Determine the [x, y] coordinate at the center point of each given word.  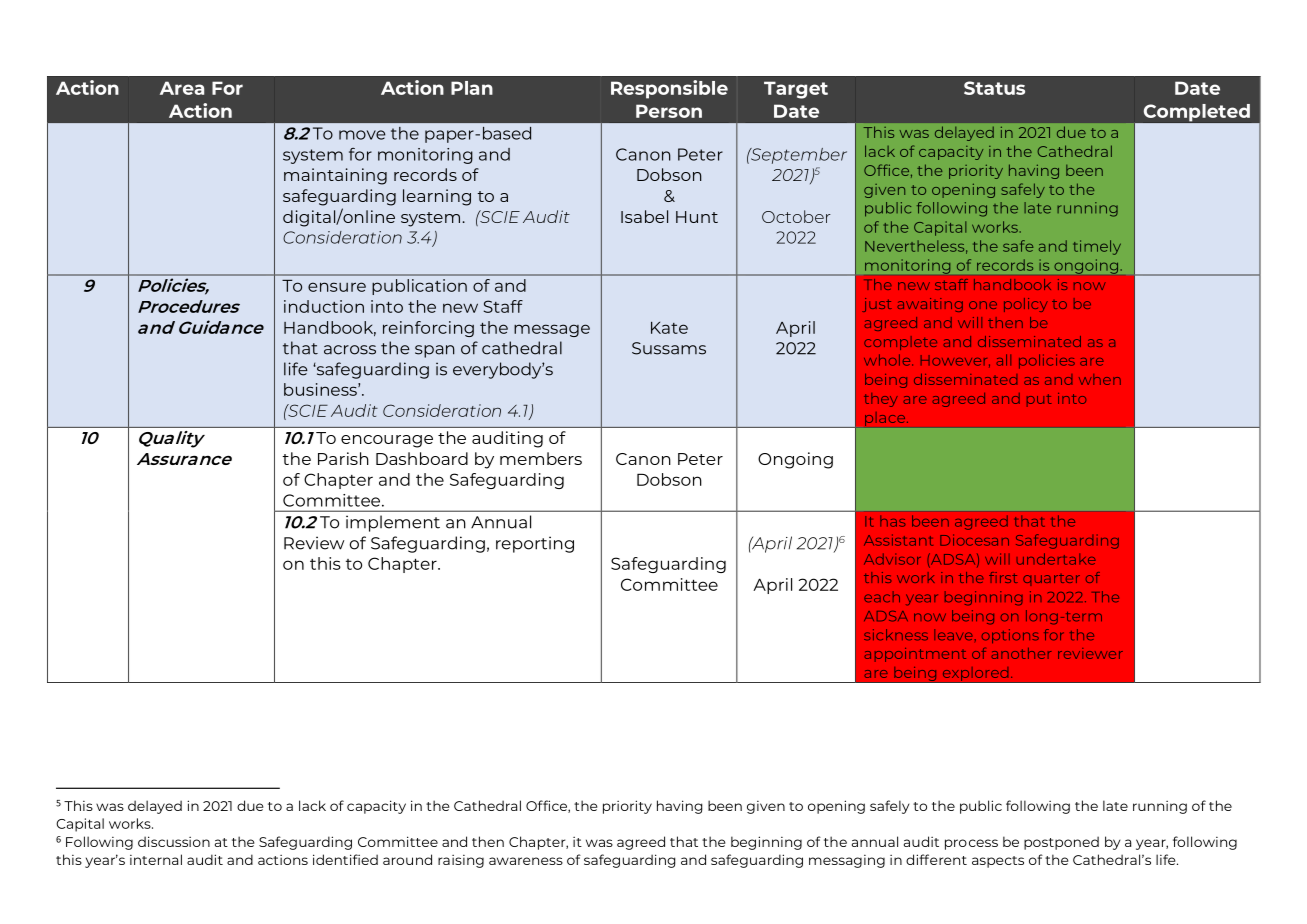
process [971, 844]
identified [345, 859]
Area [182, 88]
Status [994, 88]
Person [669, 111]
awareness [526, 861]
